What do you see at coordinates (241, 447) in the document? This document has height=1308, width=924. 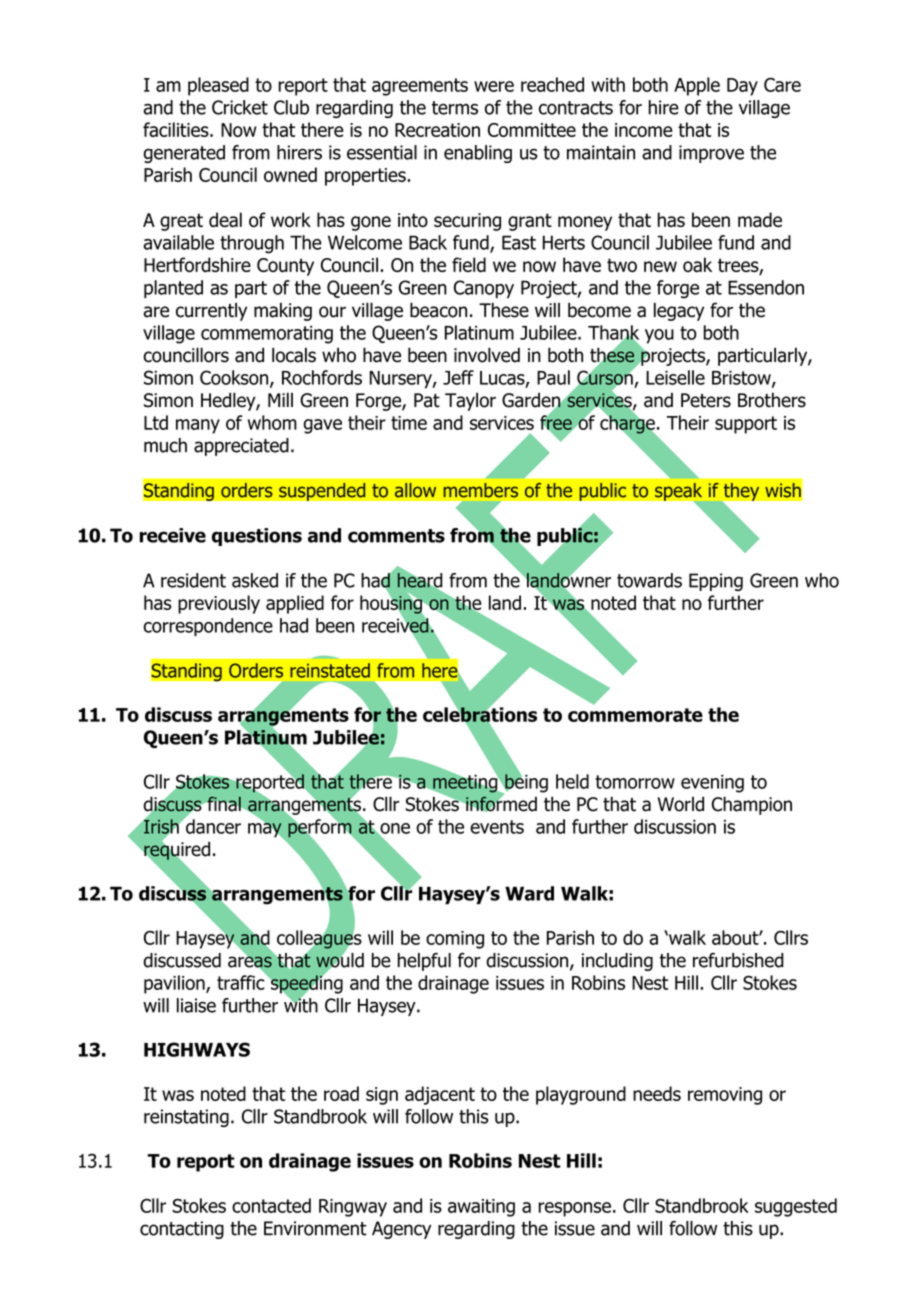 I see `appreciated` at bounding box center [241, 447].
